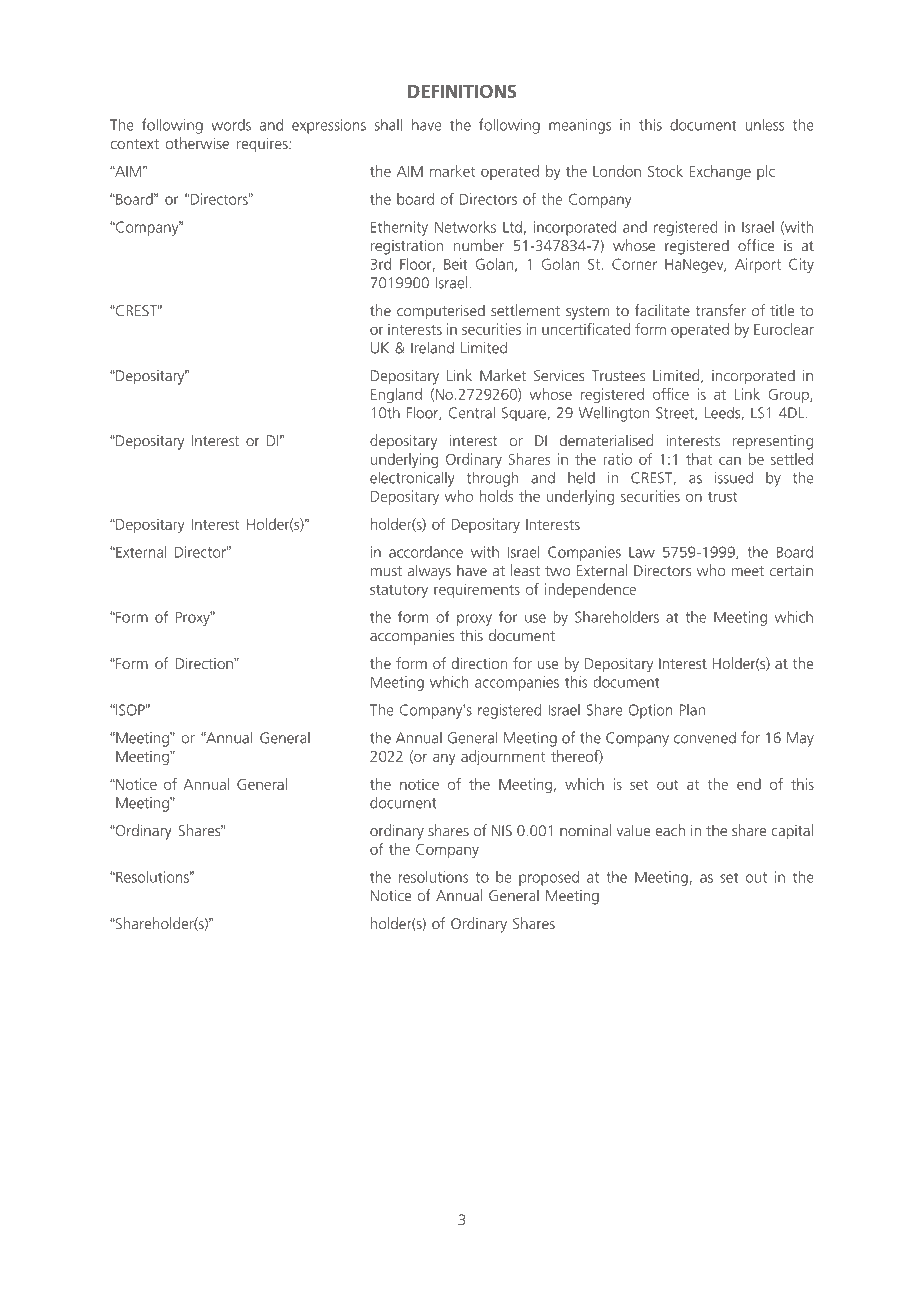 The image size is (924, 1308). Describe the element at coordinates (432, 347) in the screenshot. I see `Ireland` at that location.
